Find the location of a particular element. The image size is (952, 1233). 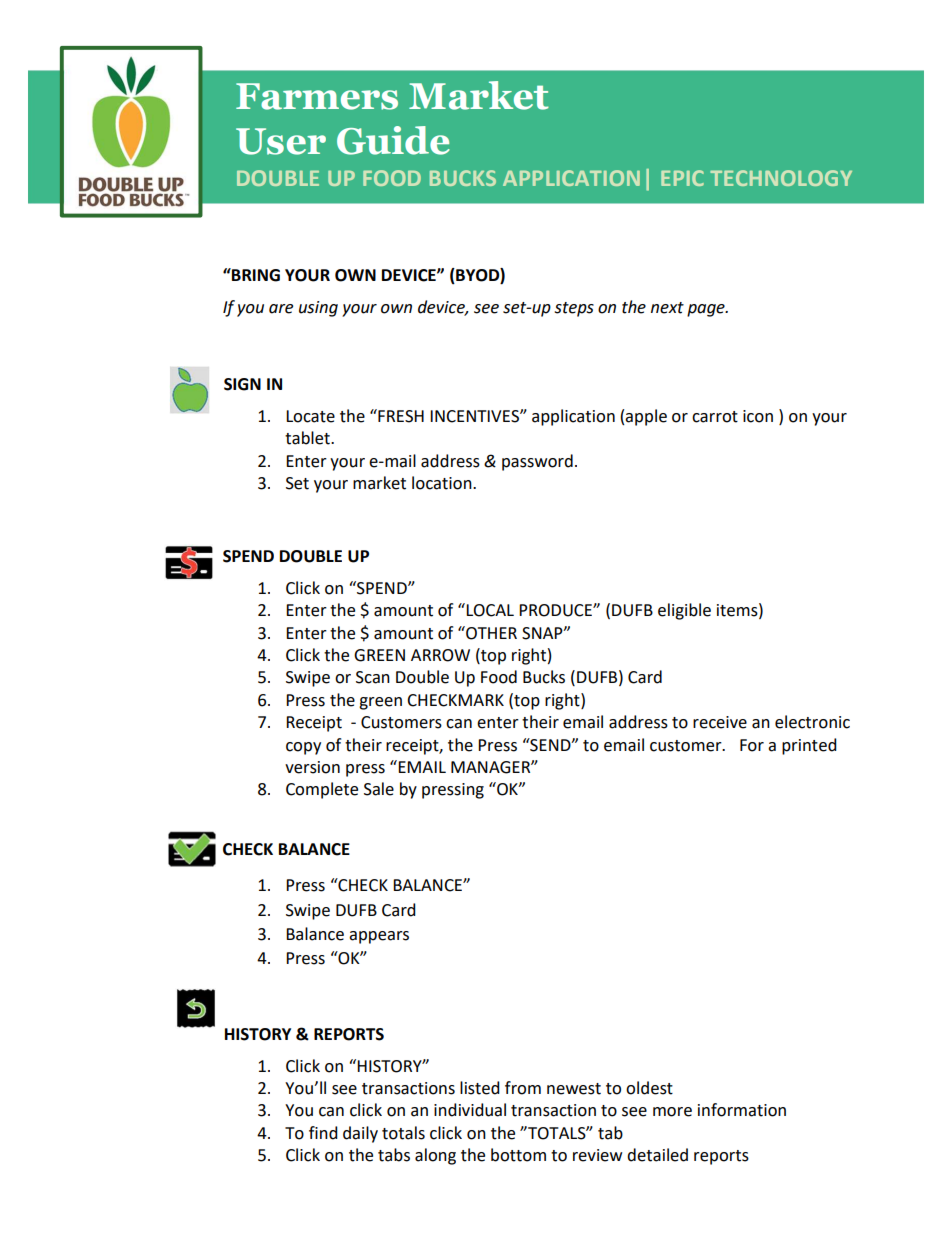

TECHNOLOGY is located at coordinates (781, 178).
